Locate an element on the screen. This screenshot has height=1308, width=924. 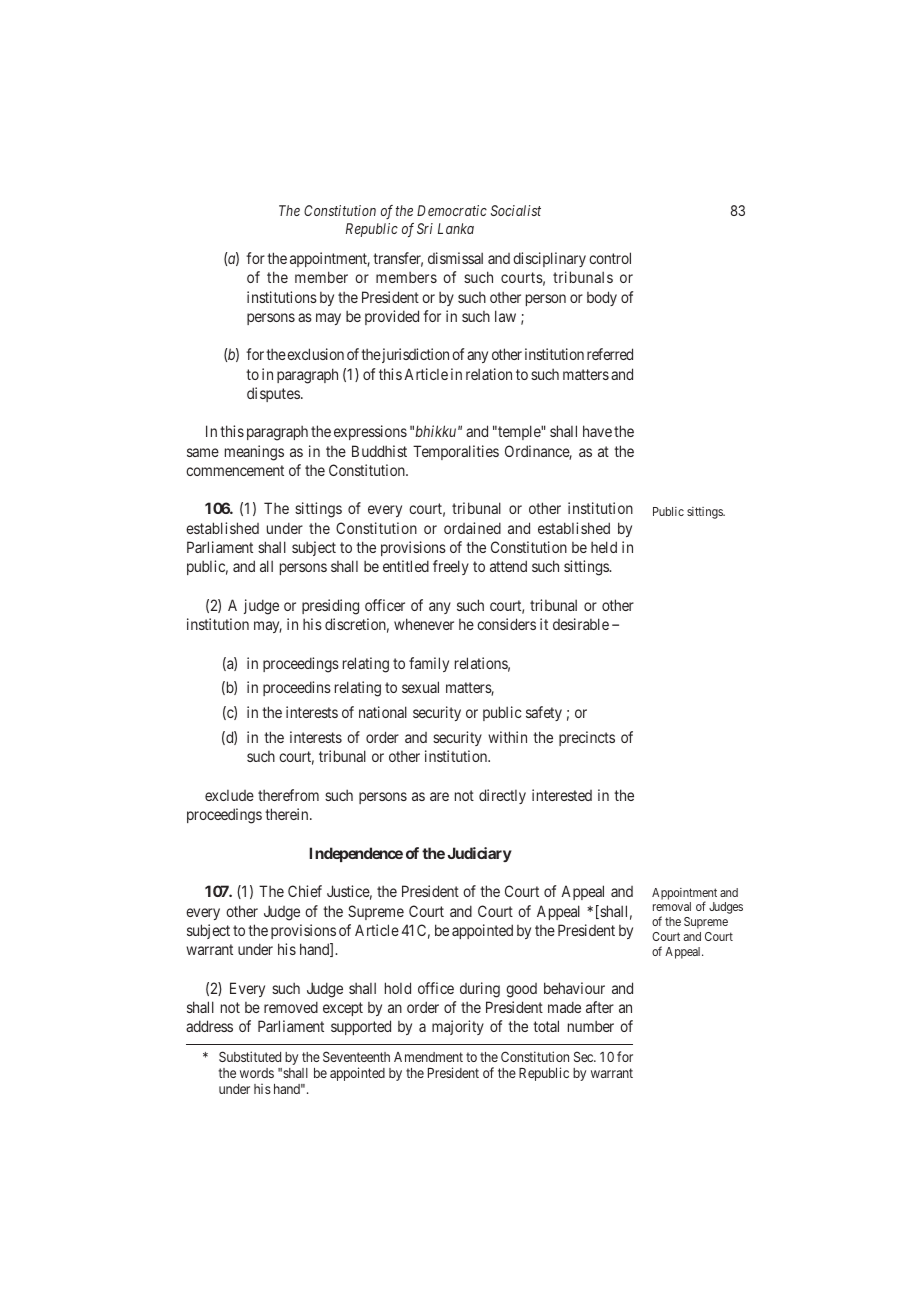
transfer is located at coordinates (398, 259).
